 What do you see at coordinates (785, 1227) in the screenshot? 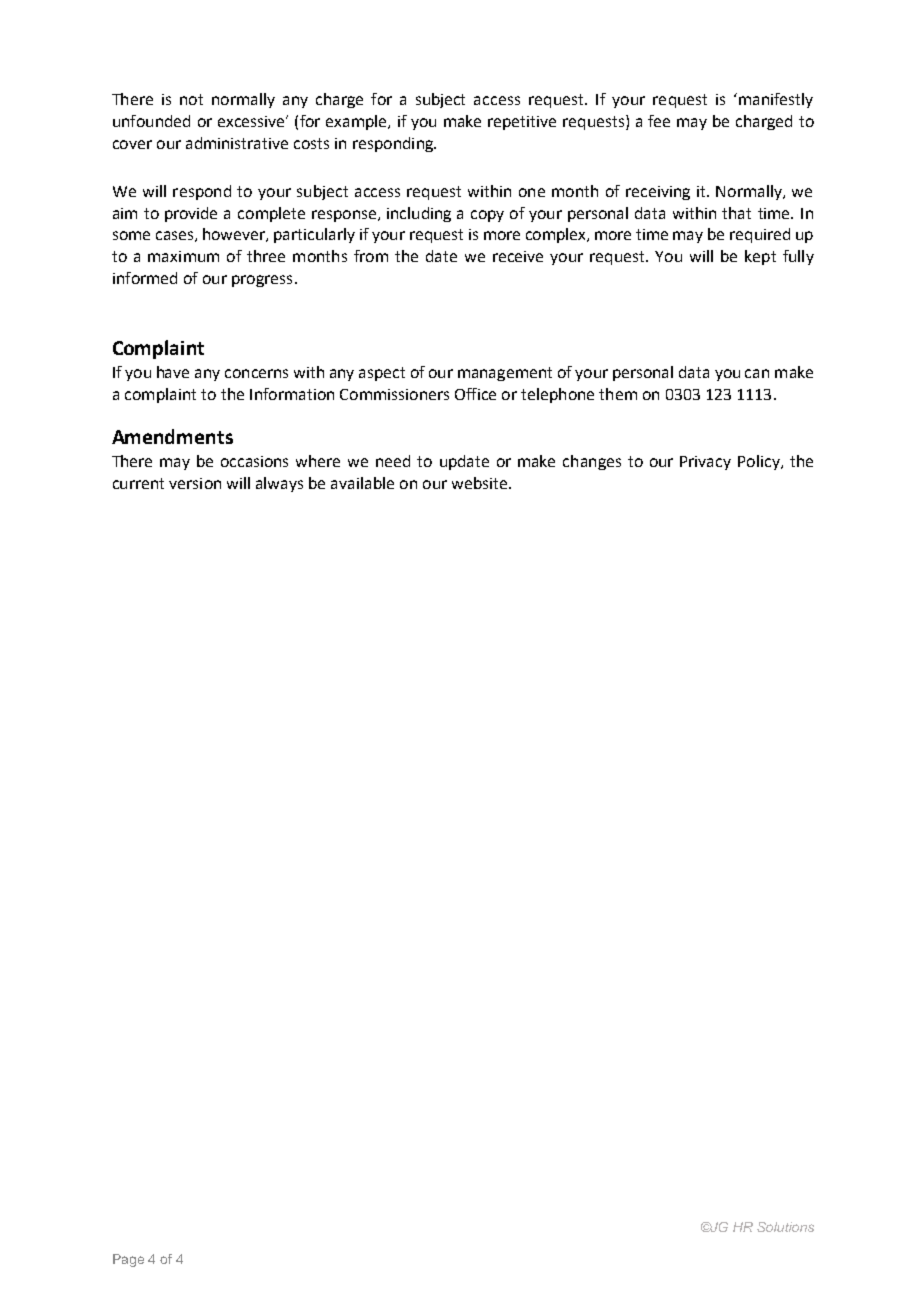
I see `Solutions` at bounding box center [785, 1227].
